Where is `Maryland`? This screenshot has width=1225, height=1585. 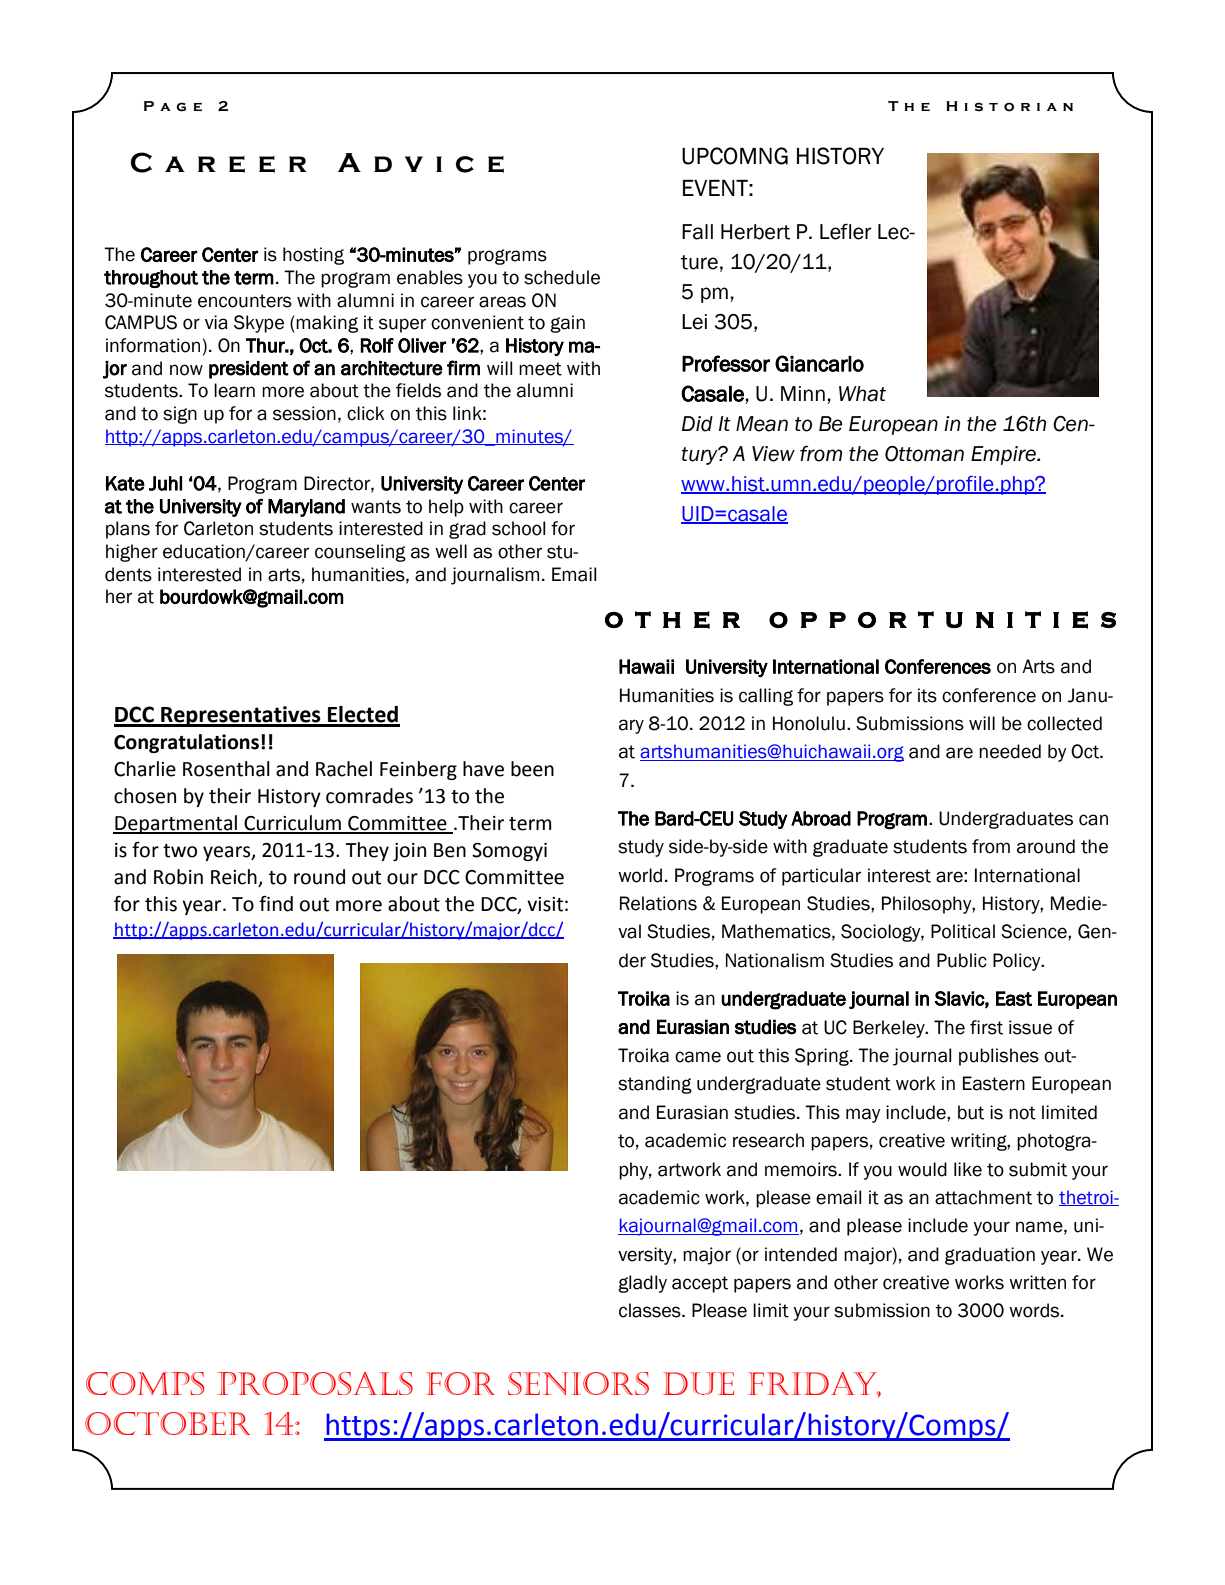
Maryland is located at coordinates (306, 508).
